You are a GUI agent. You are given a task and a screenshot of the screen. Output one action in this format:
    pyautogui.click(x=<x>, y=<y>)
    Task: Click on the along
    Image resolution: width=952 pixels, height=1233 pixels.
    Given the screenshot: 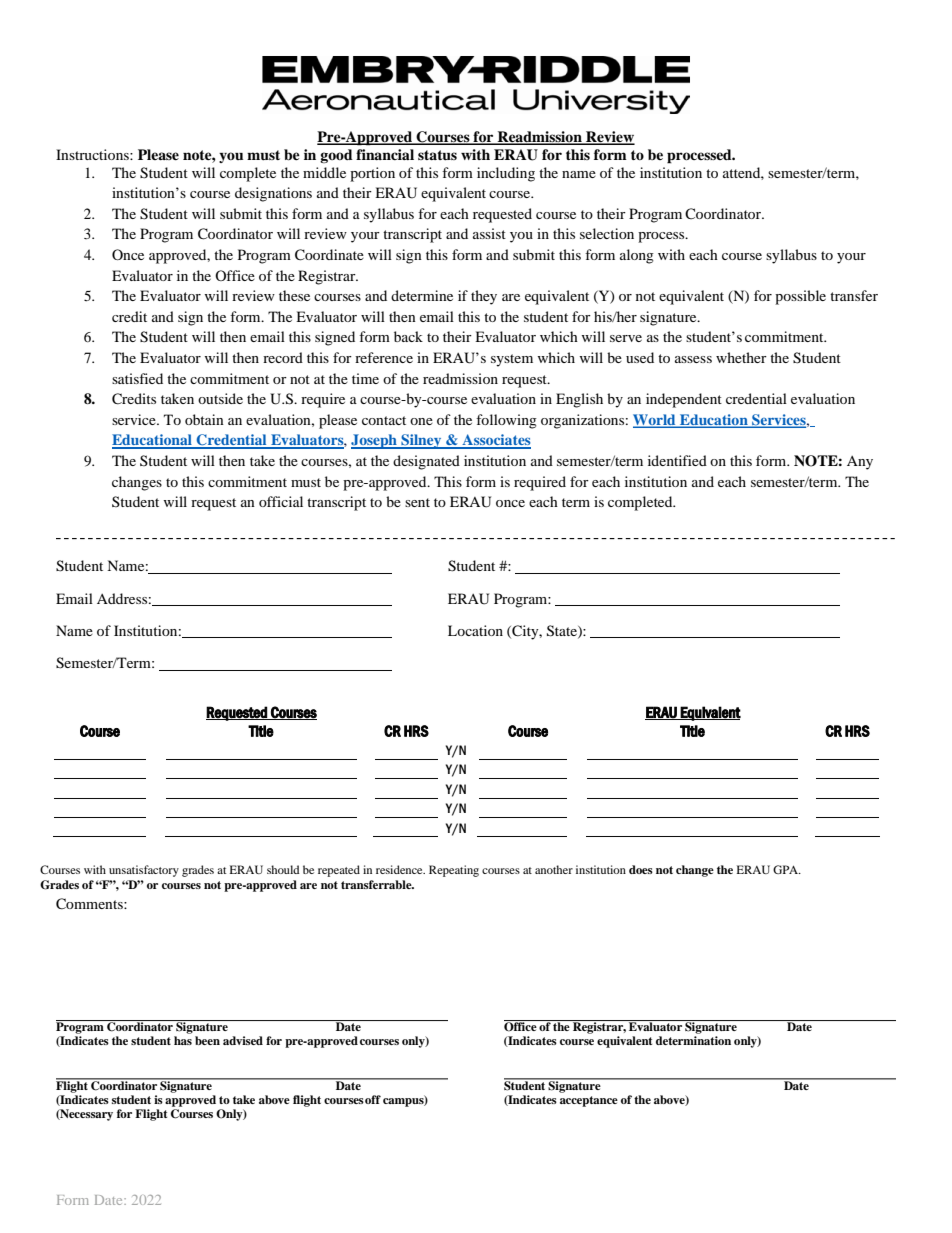 What is the action you would take?
    pyautogui.click(x=637, y=256)
